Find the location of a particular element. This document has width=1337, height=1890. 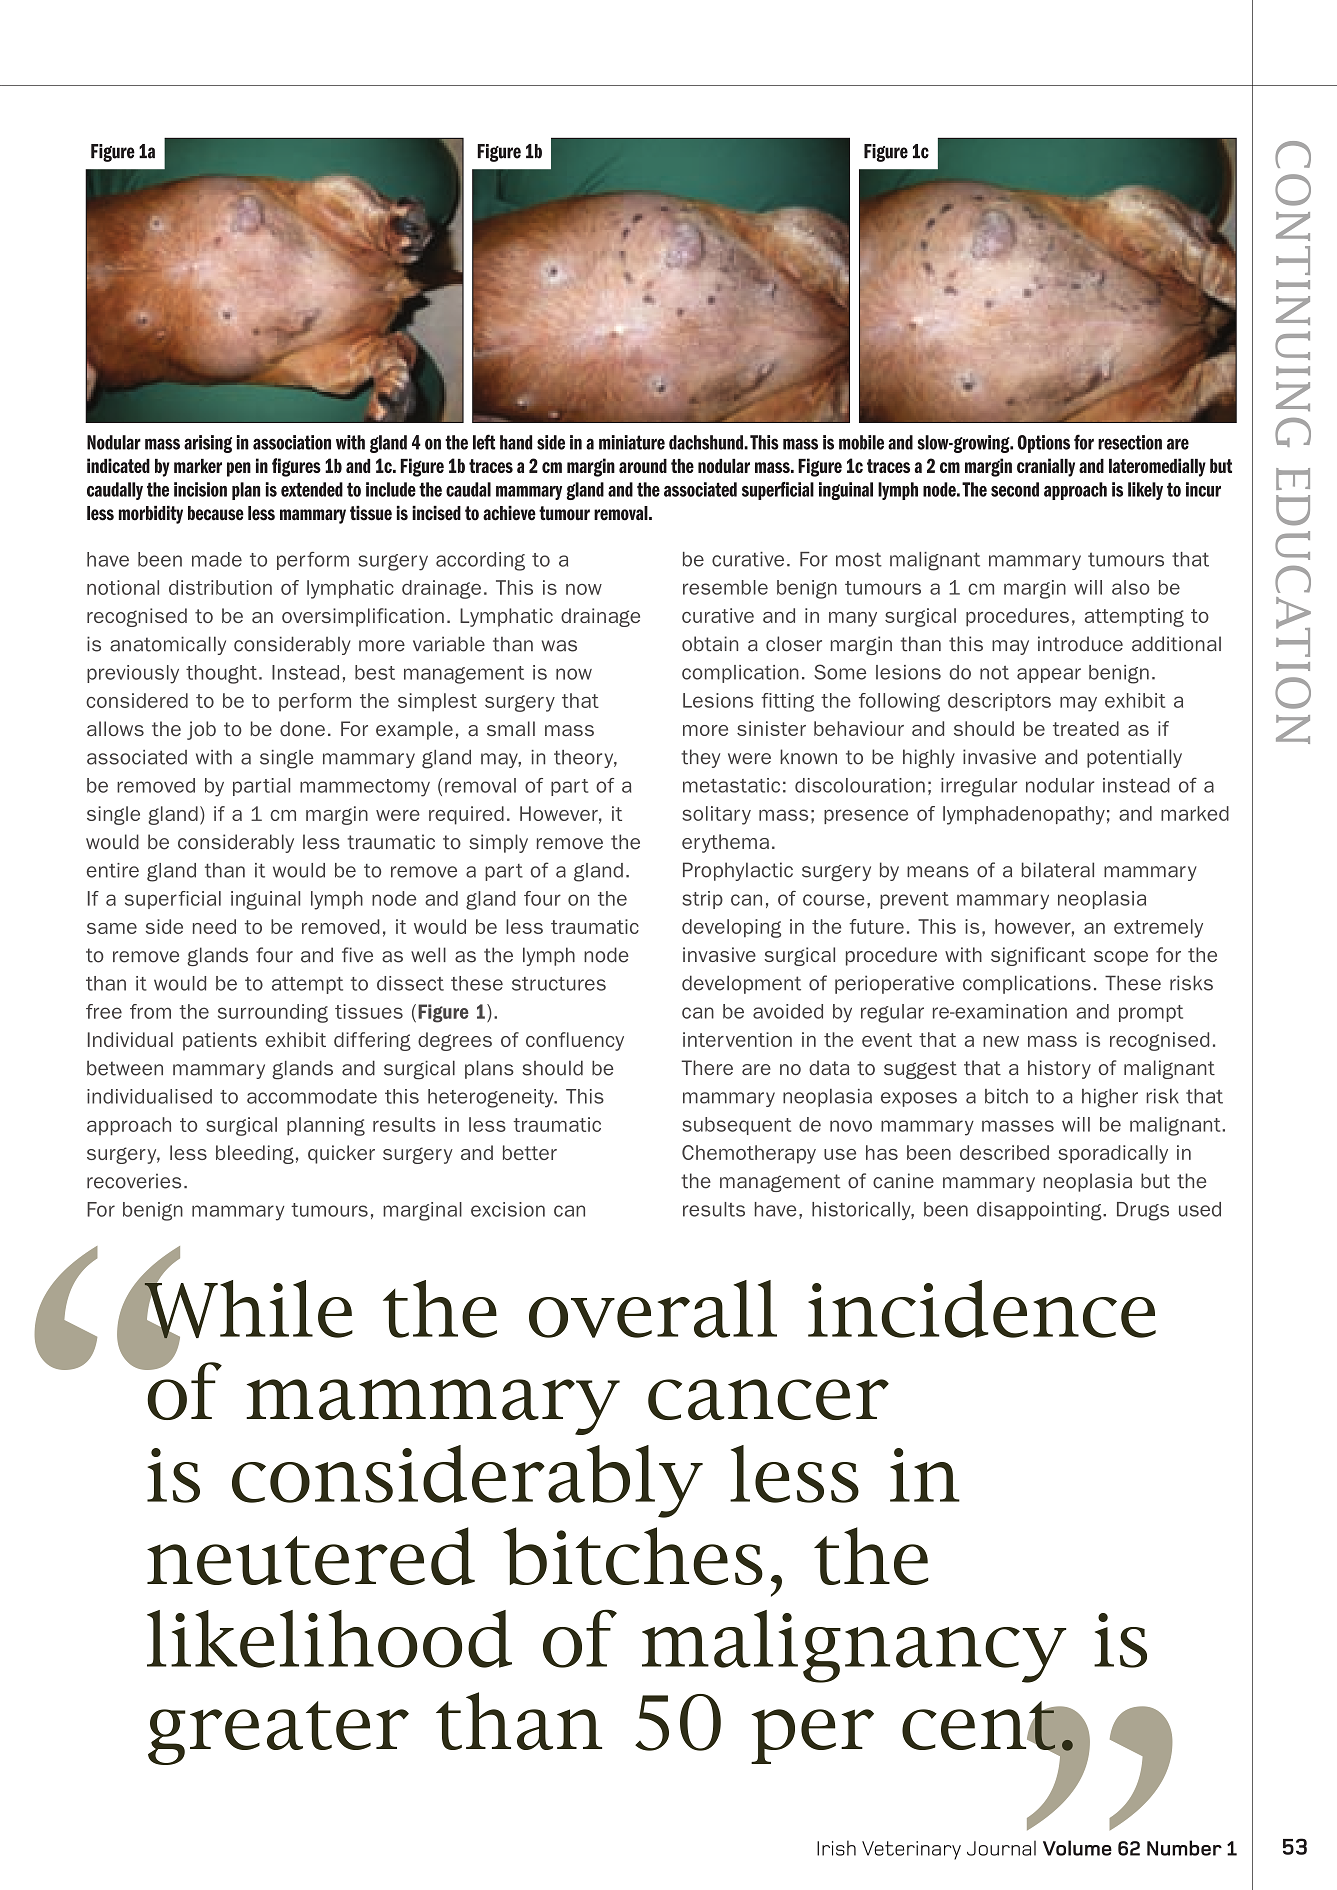

cancer is located at coordinates (768, 1399).
